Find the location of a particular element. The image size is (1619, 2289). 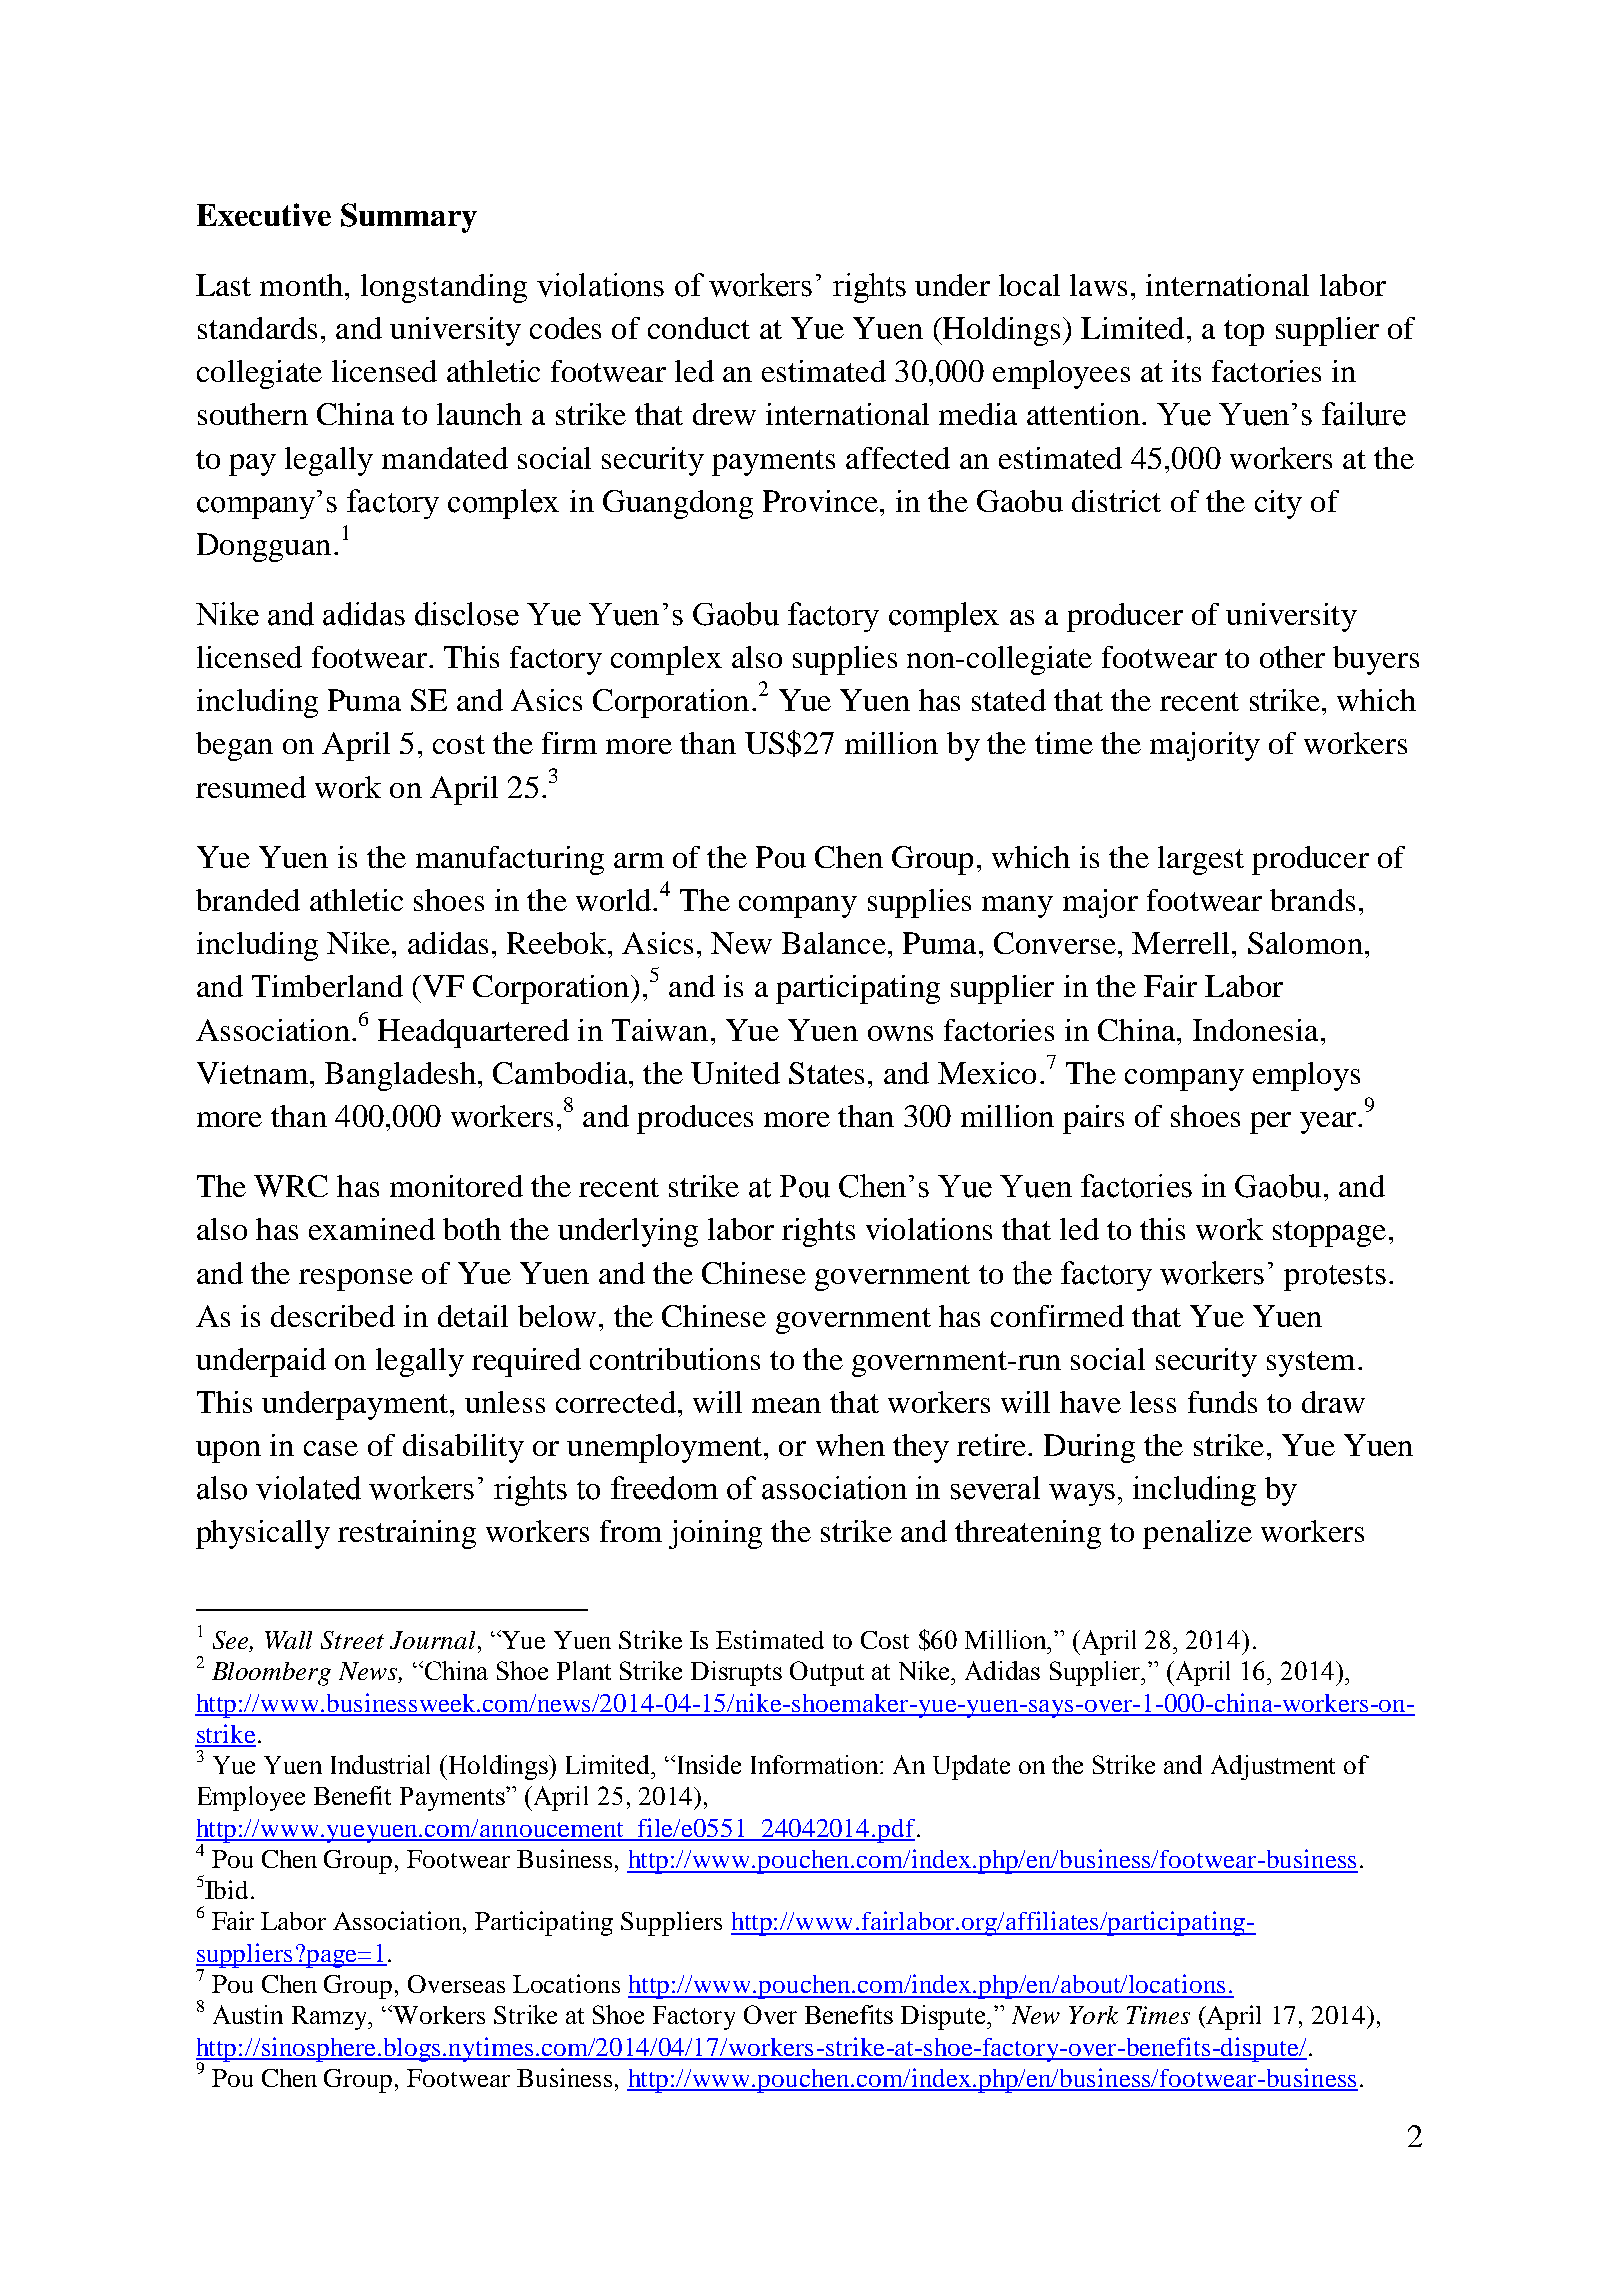

disclose is located at coordinates (467, 614).
